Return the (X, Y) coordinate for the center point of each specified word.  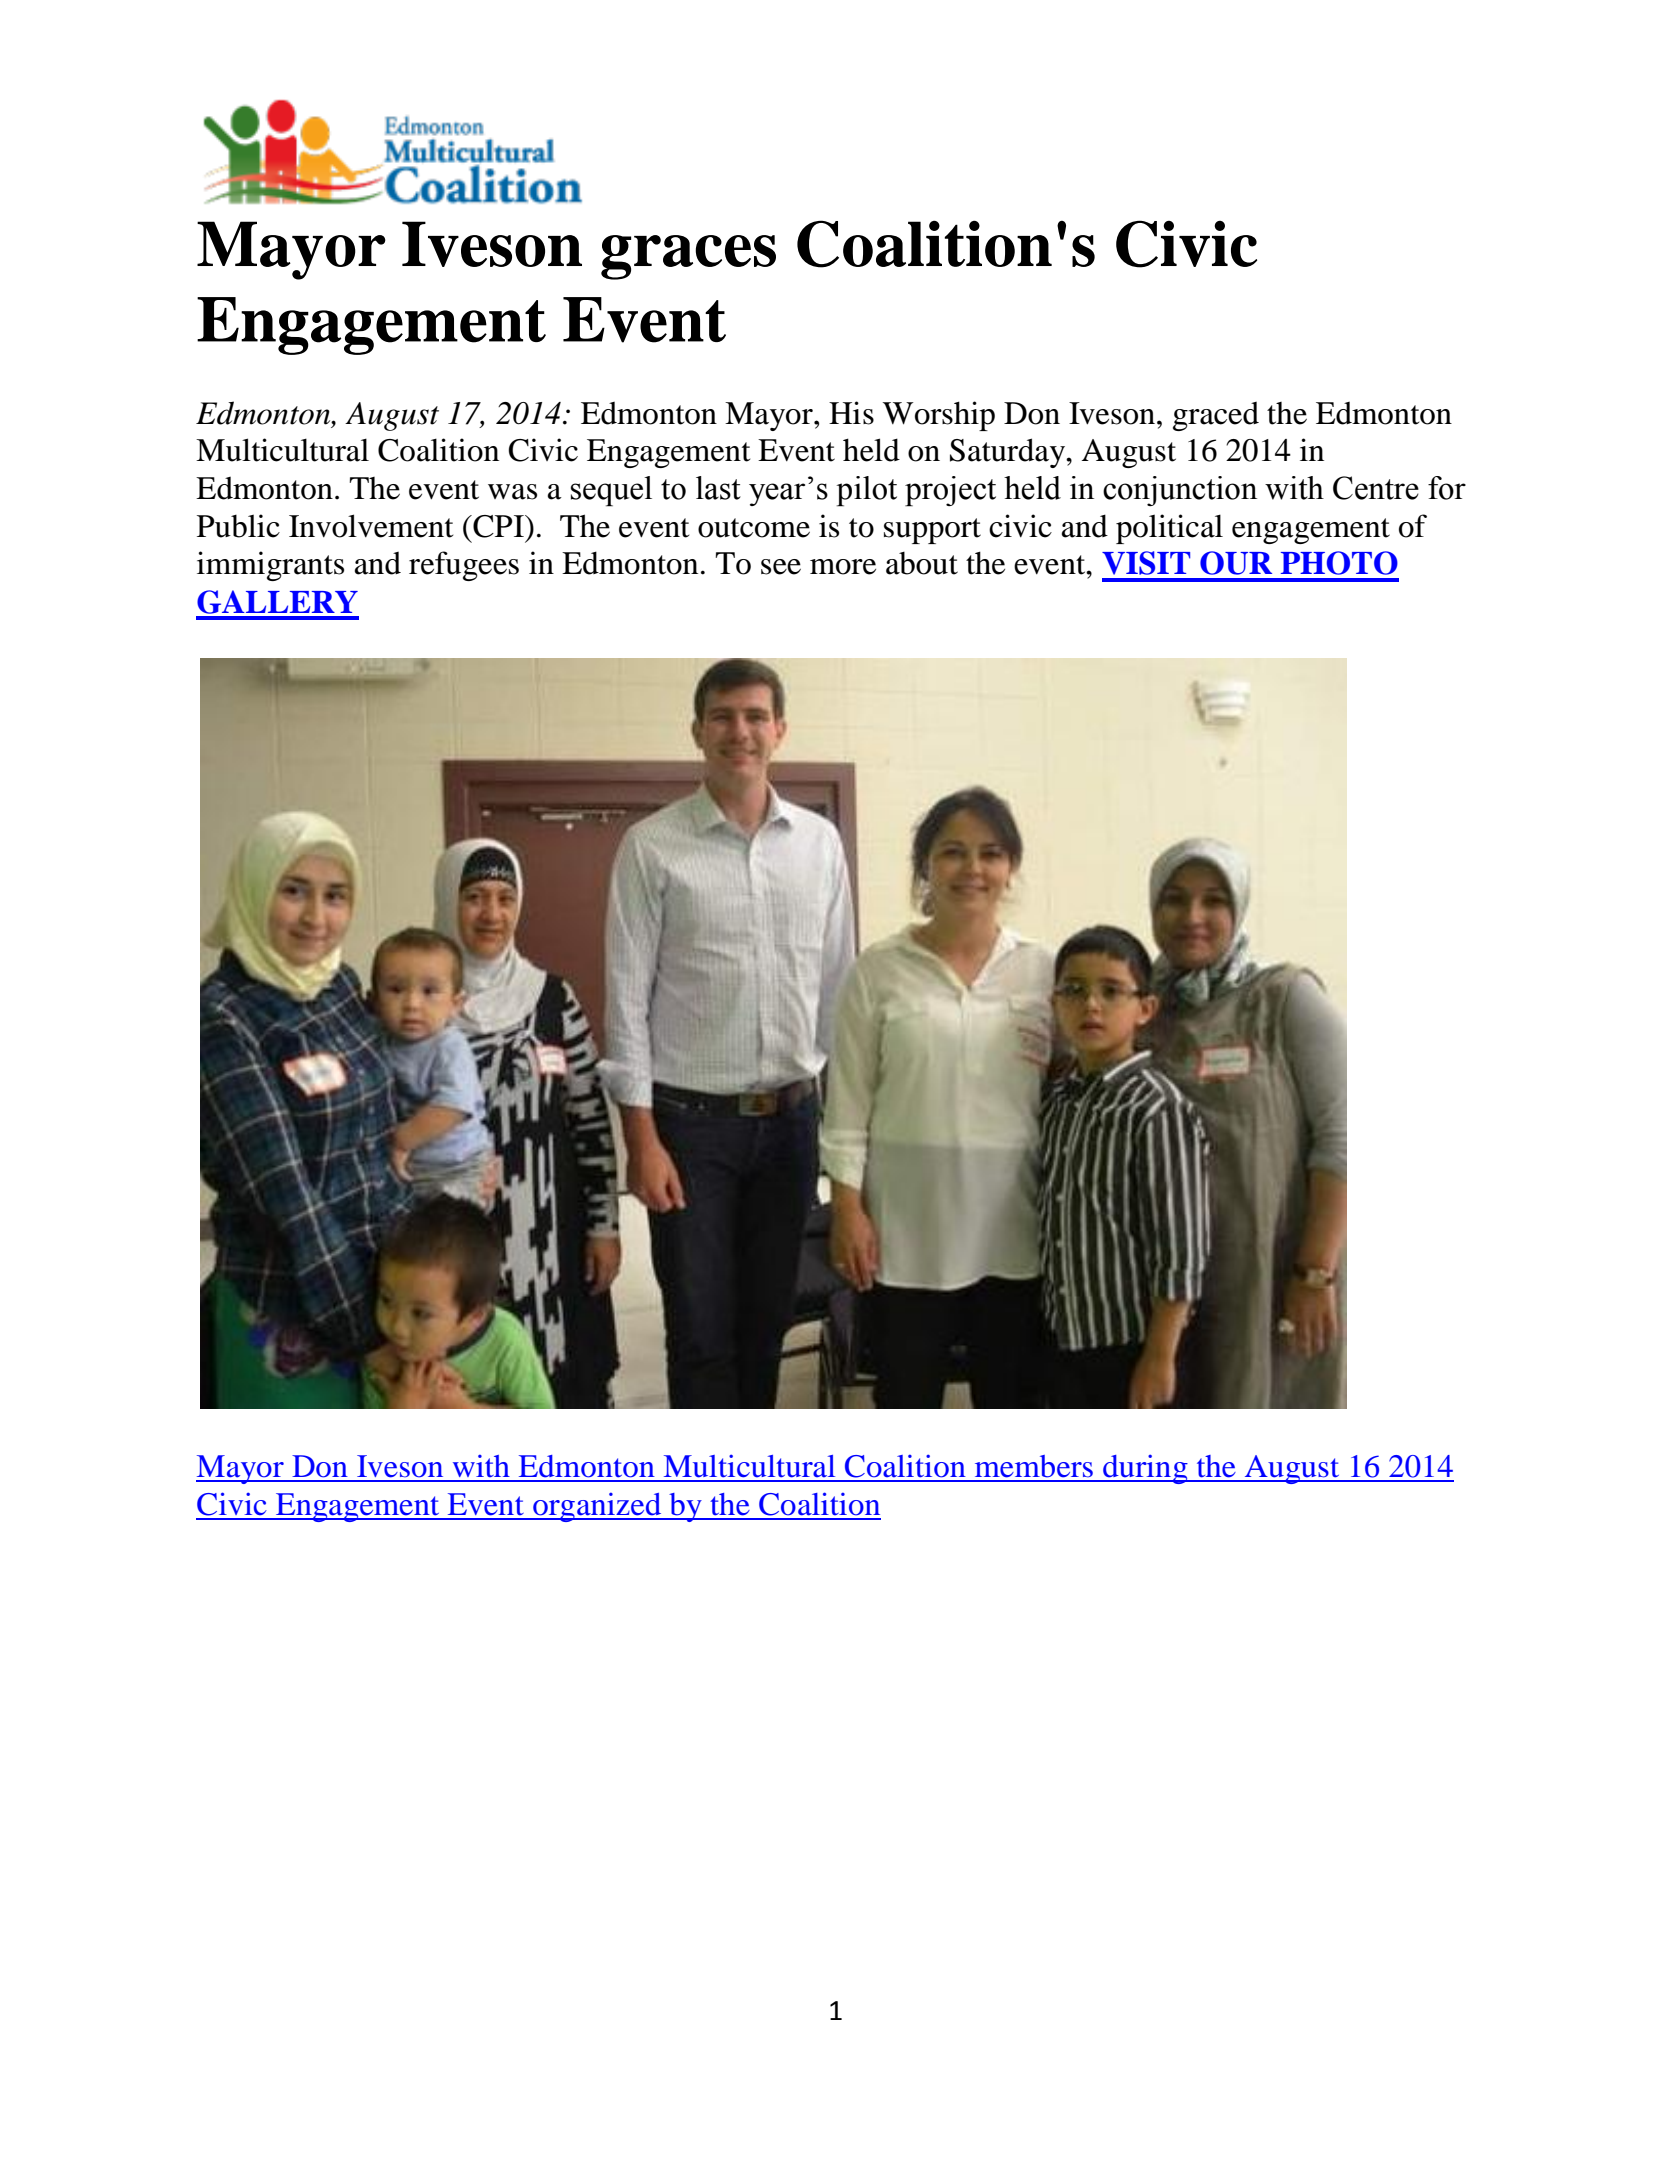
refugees (464, 566)
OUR (1236, 563)
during (1145, 1469)
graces (688, 257)
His (851, 413)
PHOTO (1339, 563)
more (843, 567)
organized (597, 1507)
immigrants (270, 566)
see (781, 567)
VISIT (1146, 563)
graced (1216, 416)
